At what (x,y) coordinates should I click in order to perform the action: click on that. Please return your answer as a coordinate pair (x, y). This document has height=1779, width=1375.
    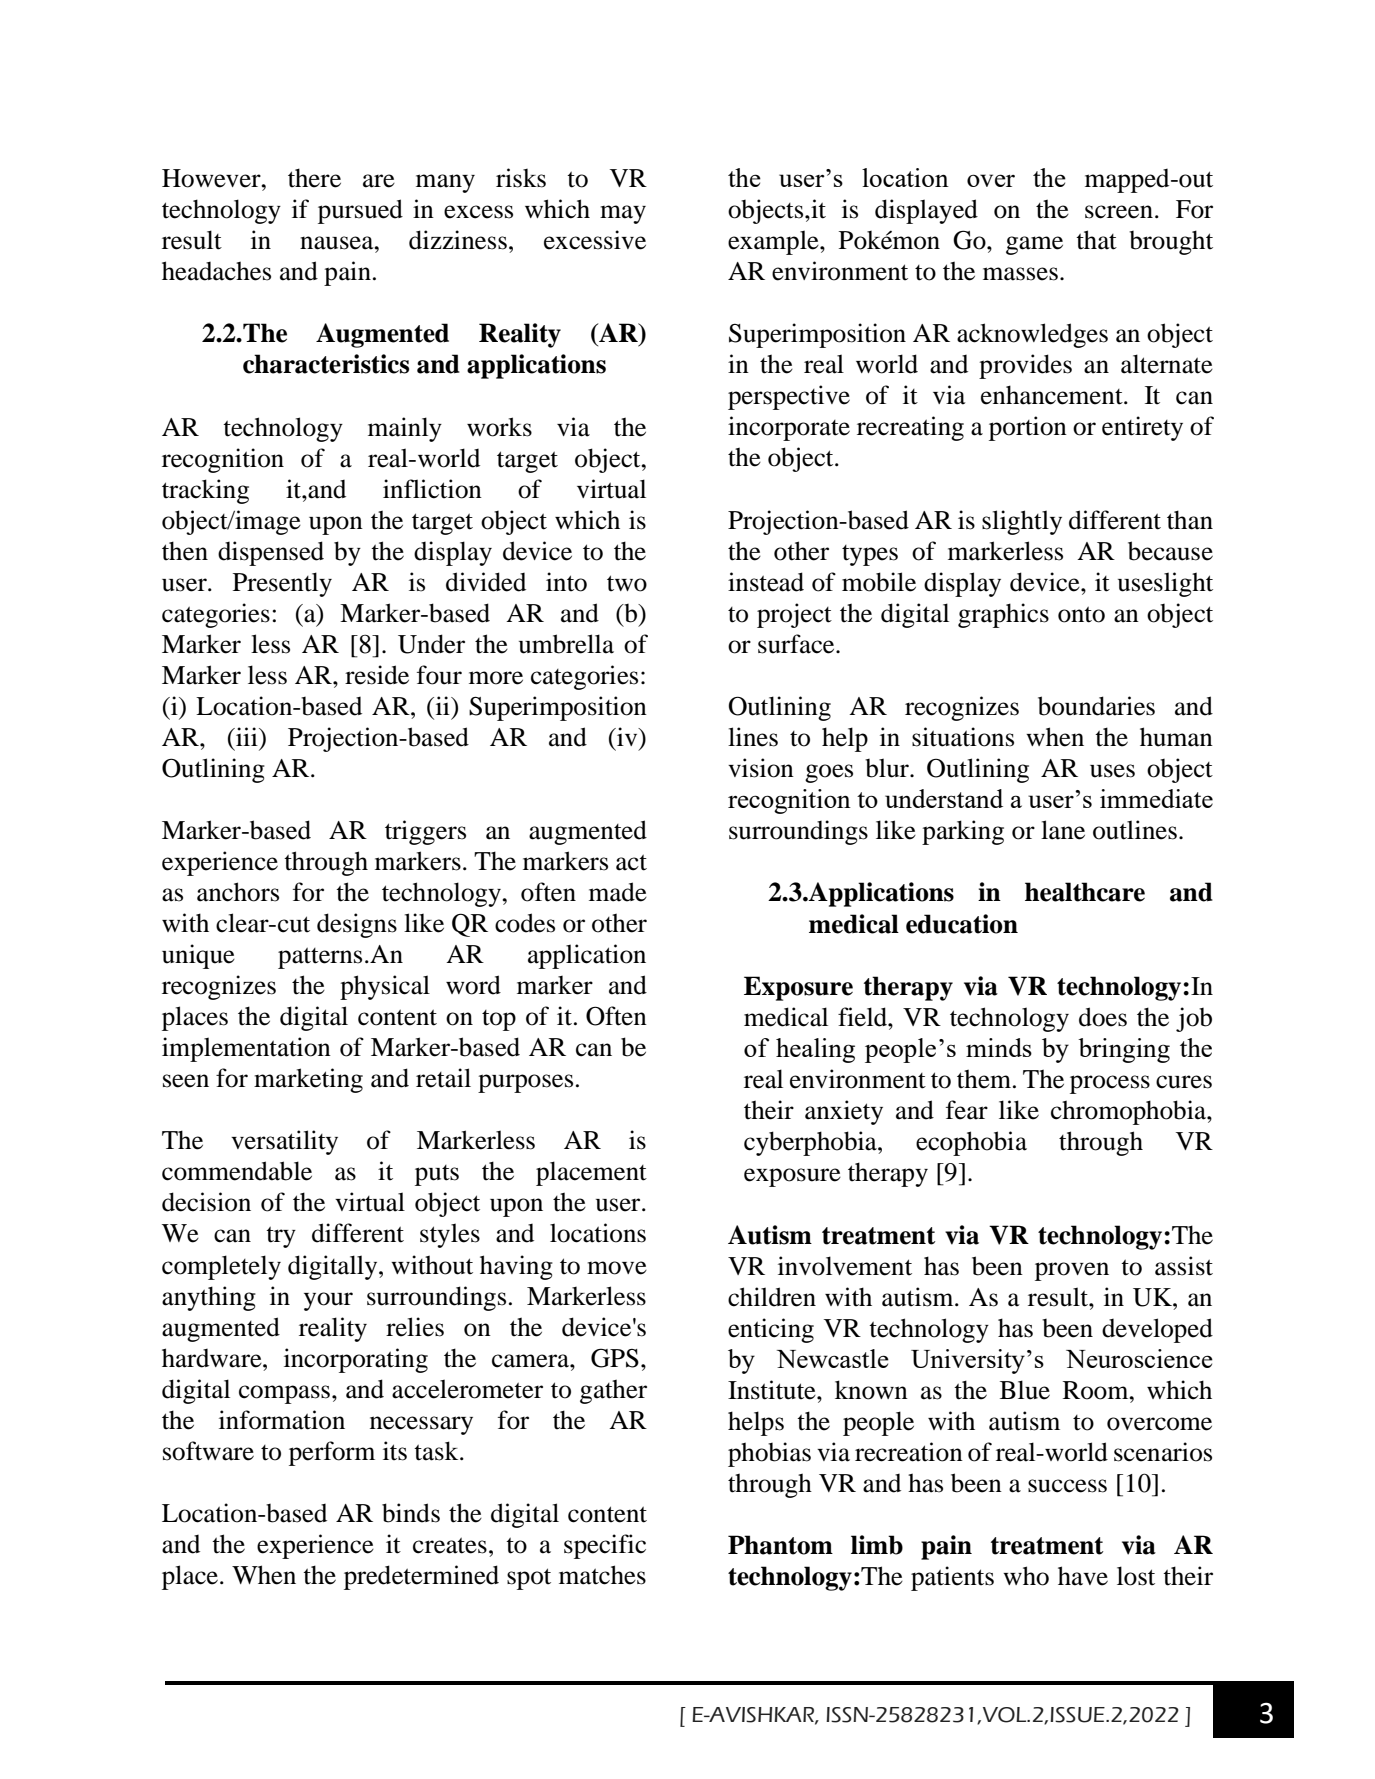
    Looking at the image, I should click on (1096, 240).
